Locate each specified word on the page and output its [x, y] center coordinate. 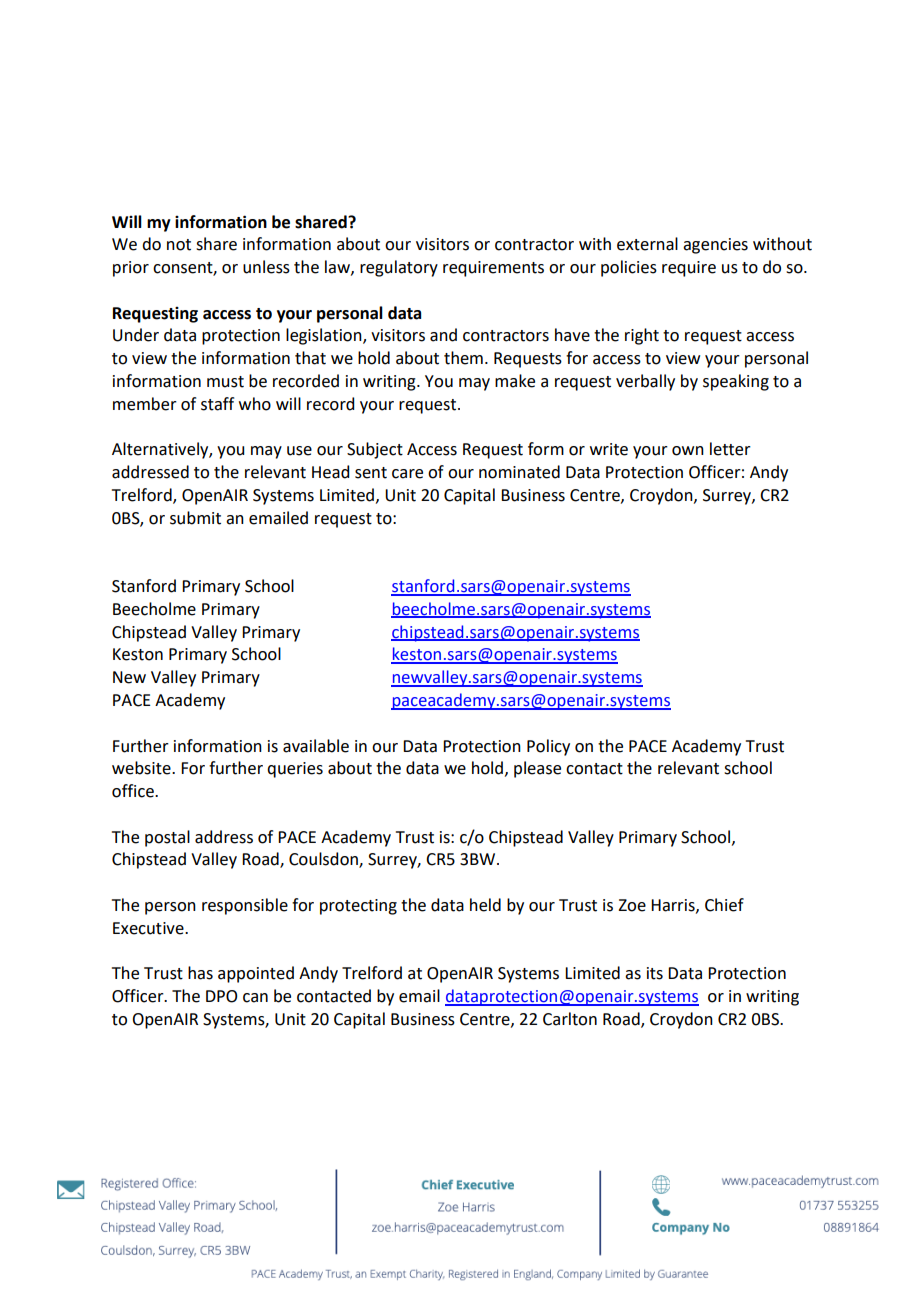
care [407, 474]
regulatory [399, 268]
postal [167, 838]
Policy [548, 747]
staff [217, 404]
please [537, 769]
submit [195, 518]
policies [629, 268]
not [179, 245]
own [688, 451]
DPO [221, 996]
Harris [674, 906]
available [316, 746]
